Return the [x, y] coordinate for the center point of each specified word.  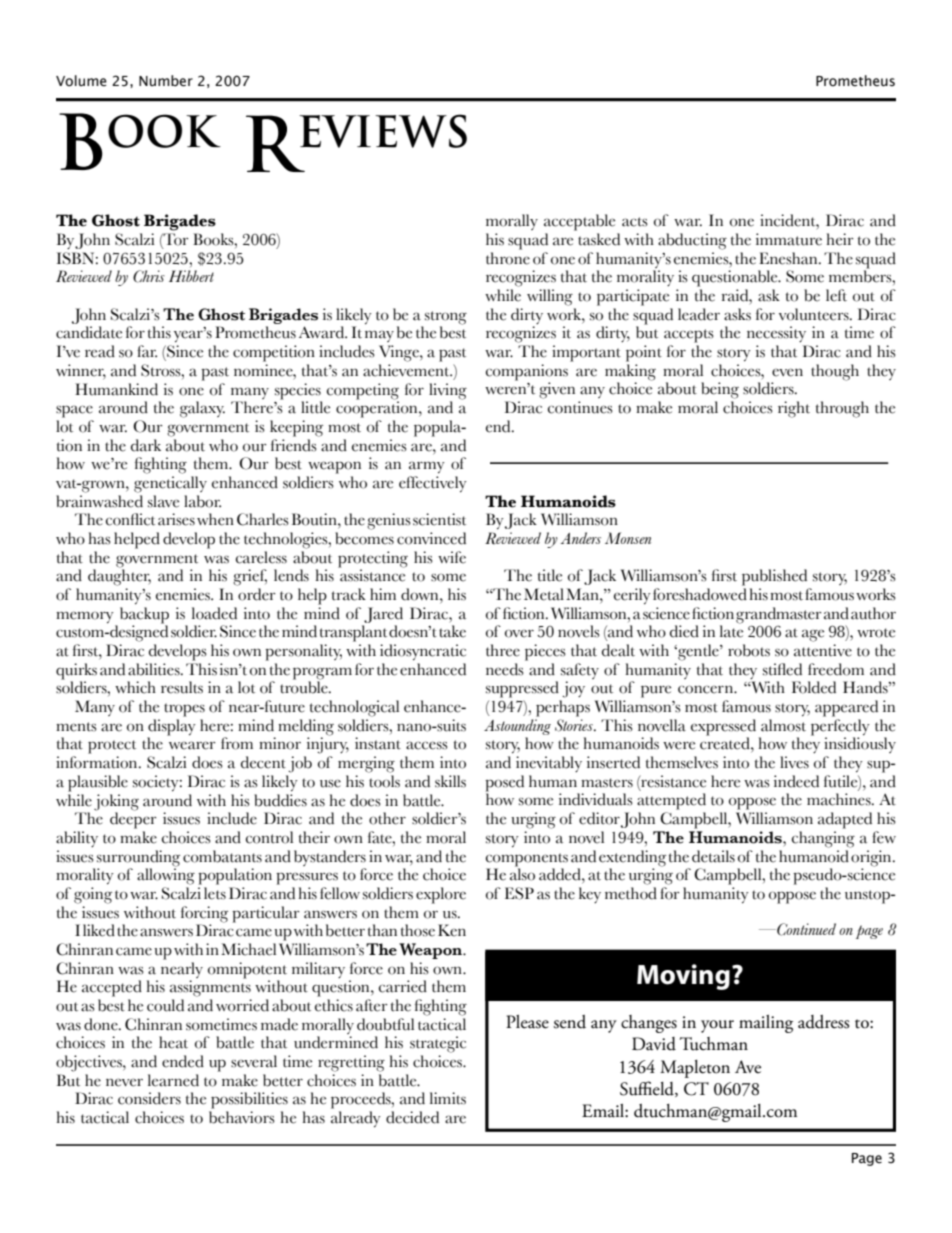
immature [789, 239]
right [794, 409]
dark [146, 445]
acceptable [579, 222]
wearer [192, 745]
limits [448, 1098]
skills [450, 781]
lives [794, 762]
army [427, 467]
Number [166, 81]
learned [173, 1080]
